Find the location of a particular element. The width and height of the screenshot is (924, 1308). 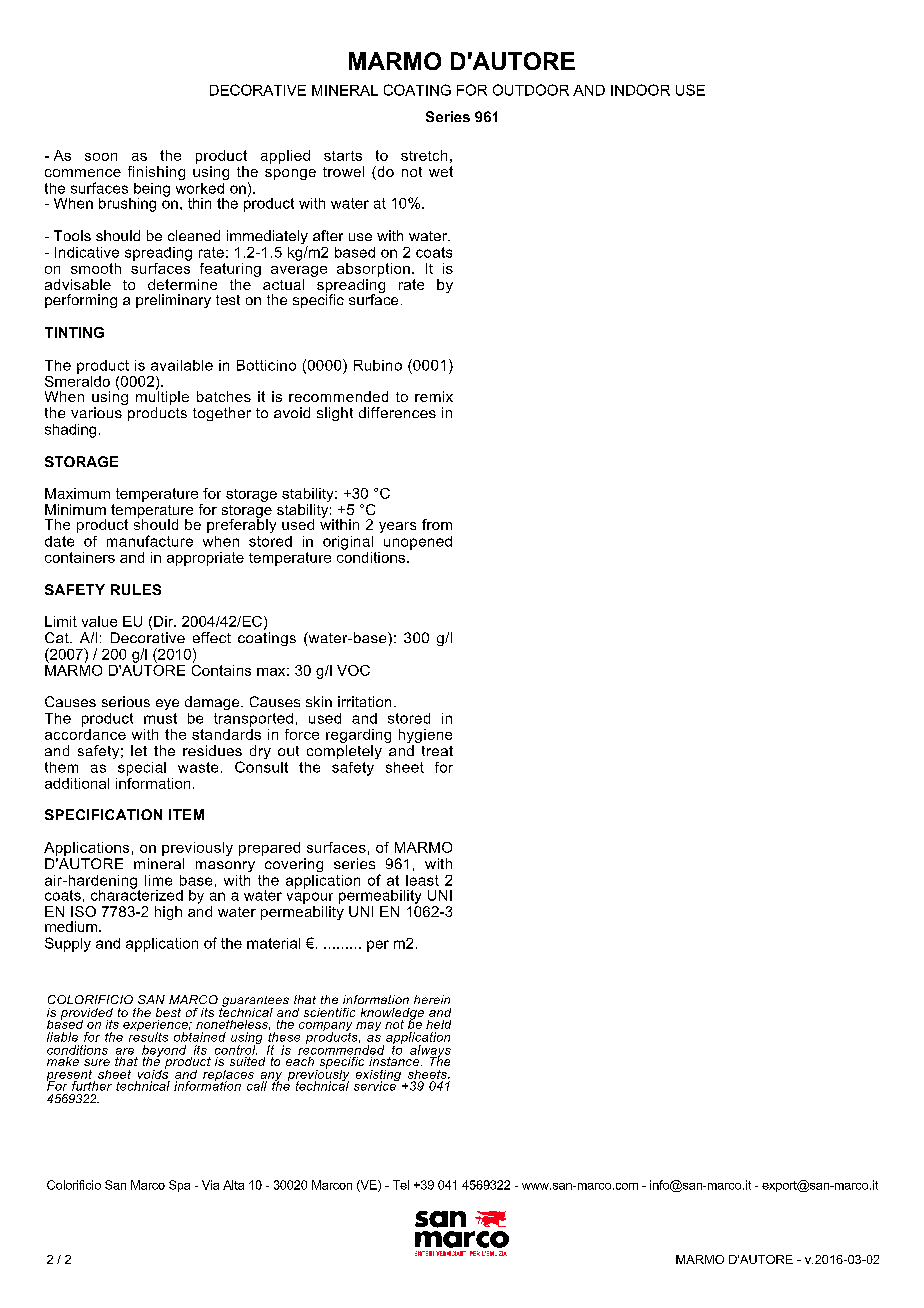

characterized is located at coordinates (137, 894).
